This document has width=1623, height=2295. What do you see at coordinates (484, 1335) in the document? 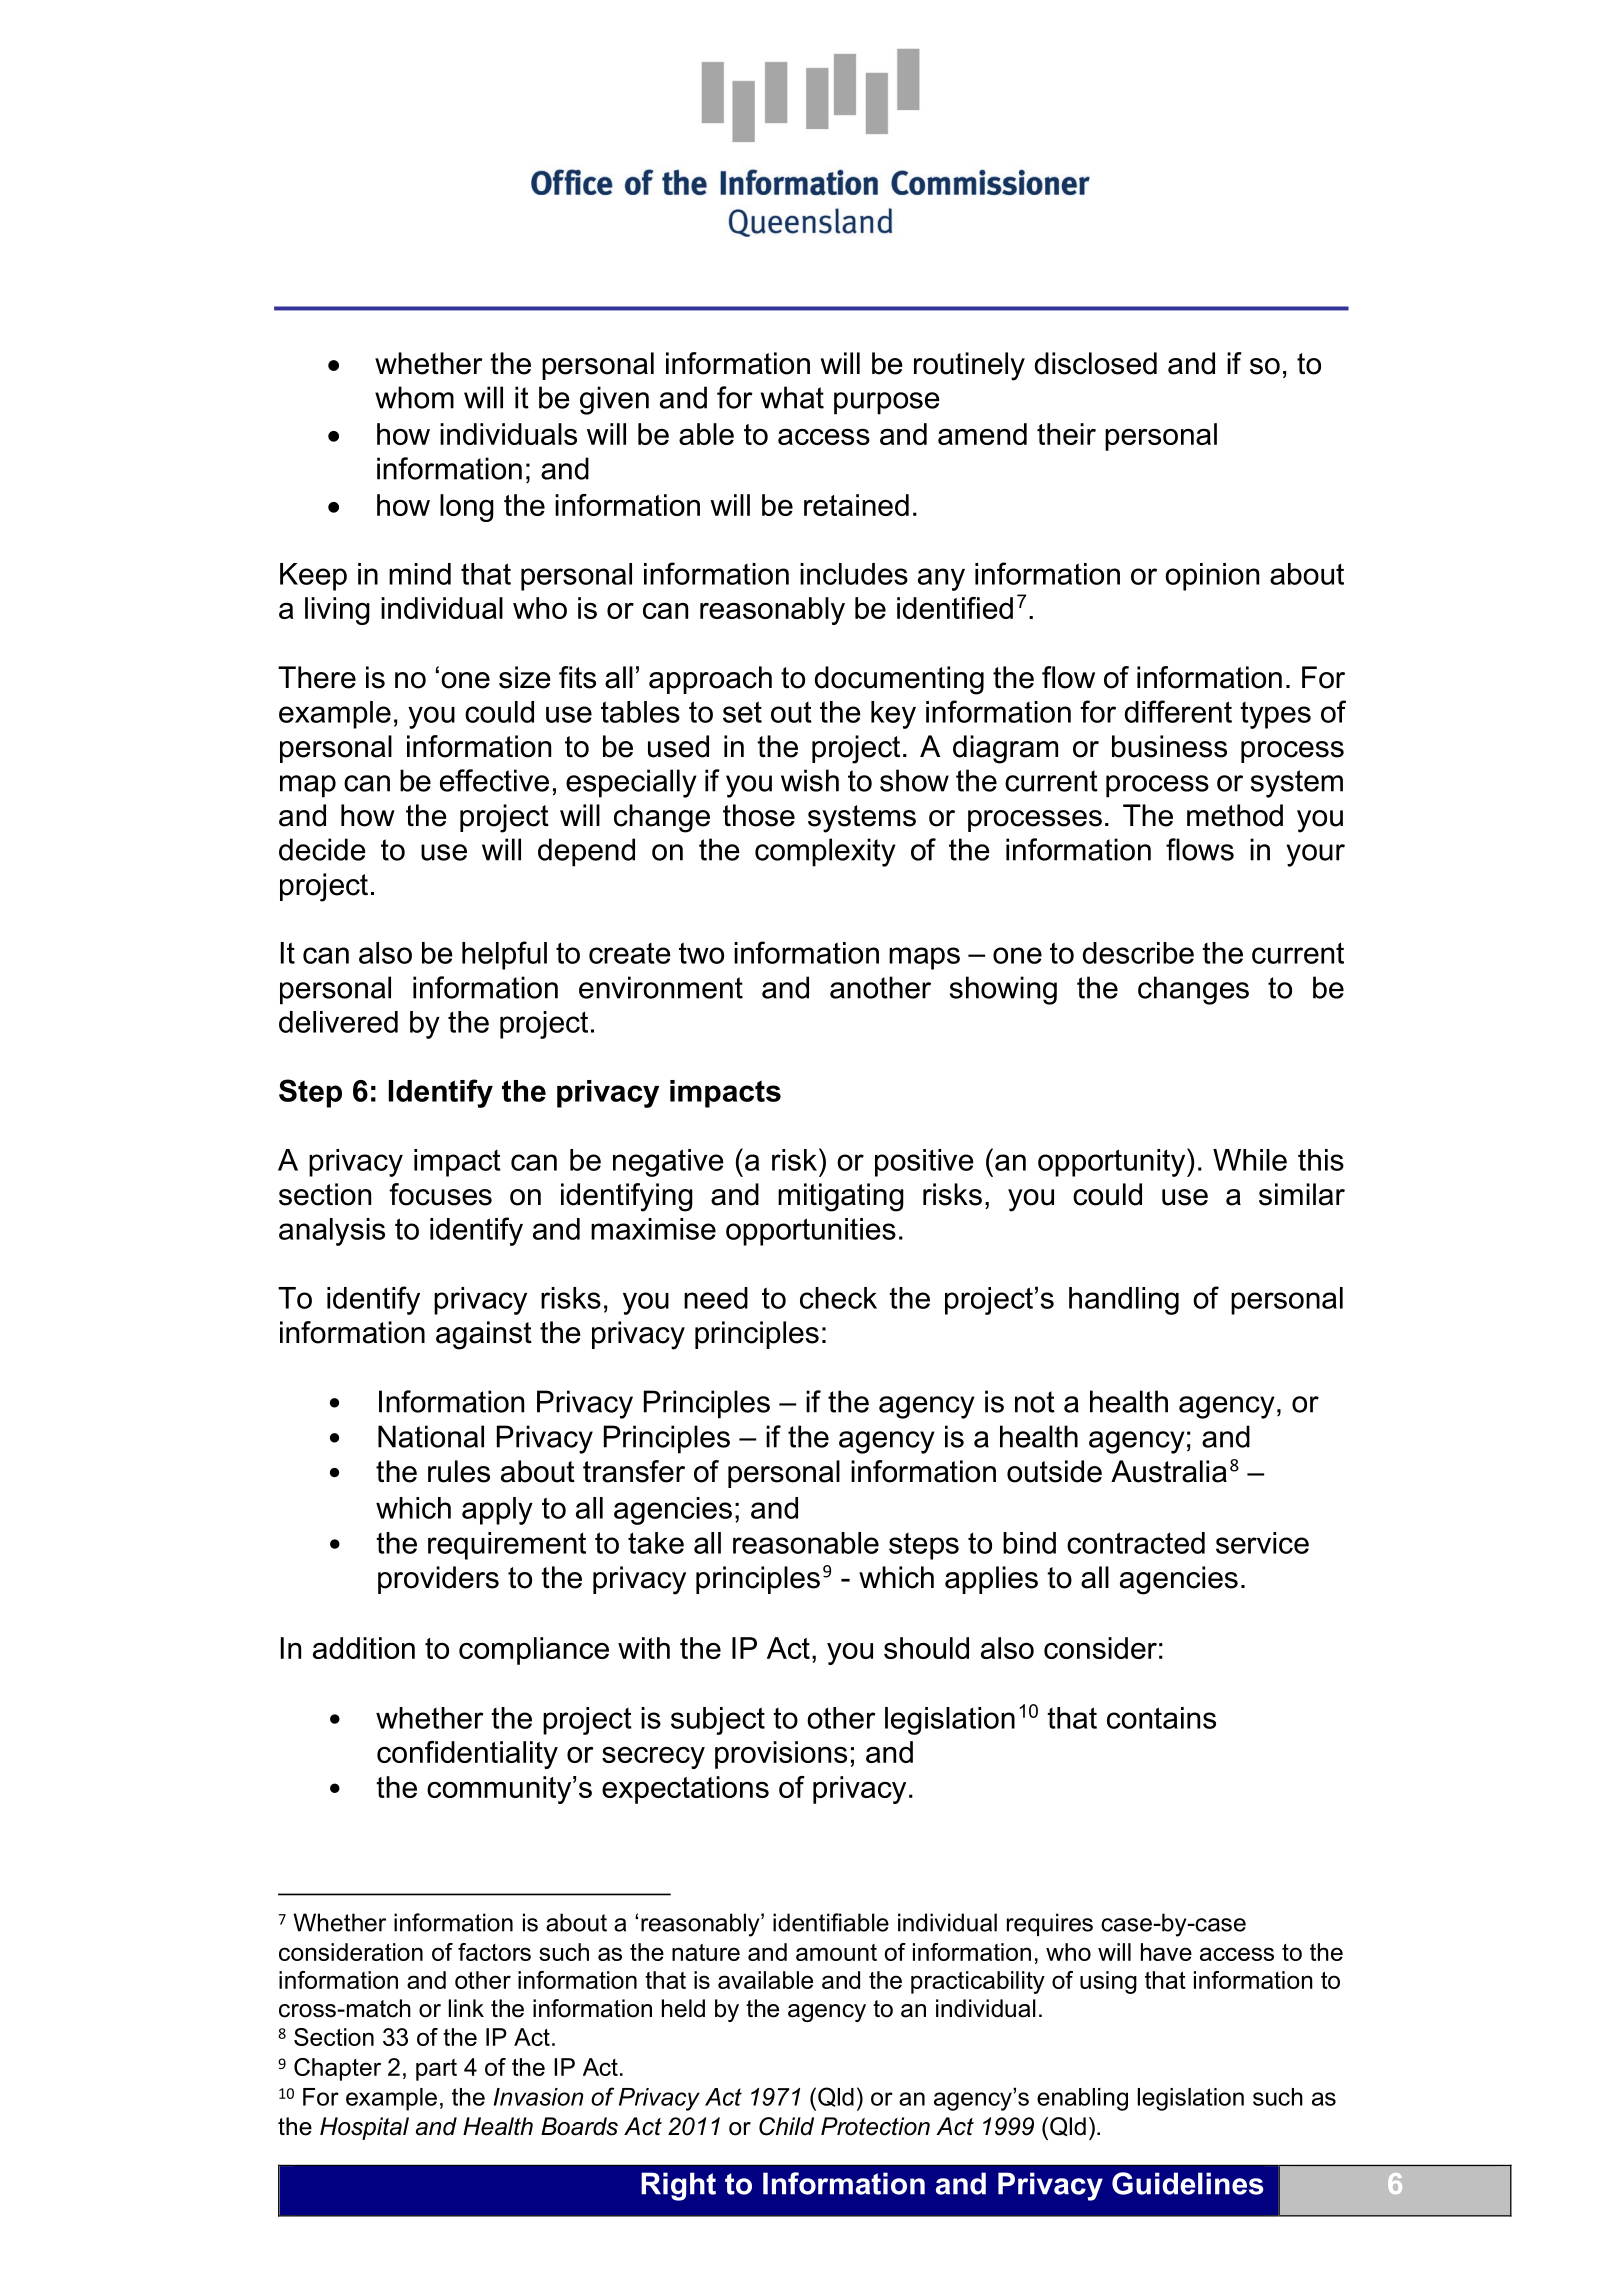
I see `against` at bounding box center [484, 1335].
